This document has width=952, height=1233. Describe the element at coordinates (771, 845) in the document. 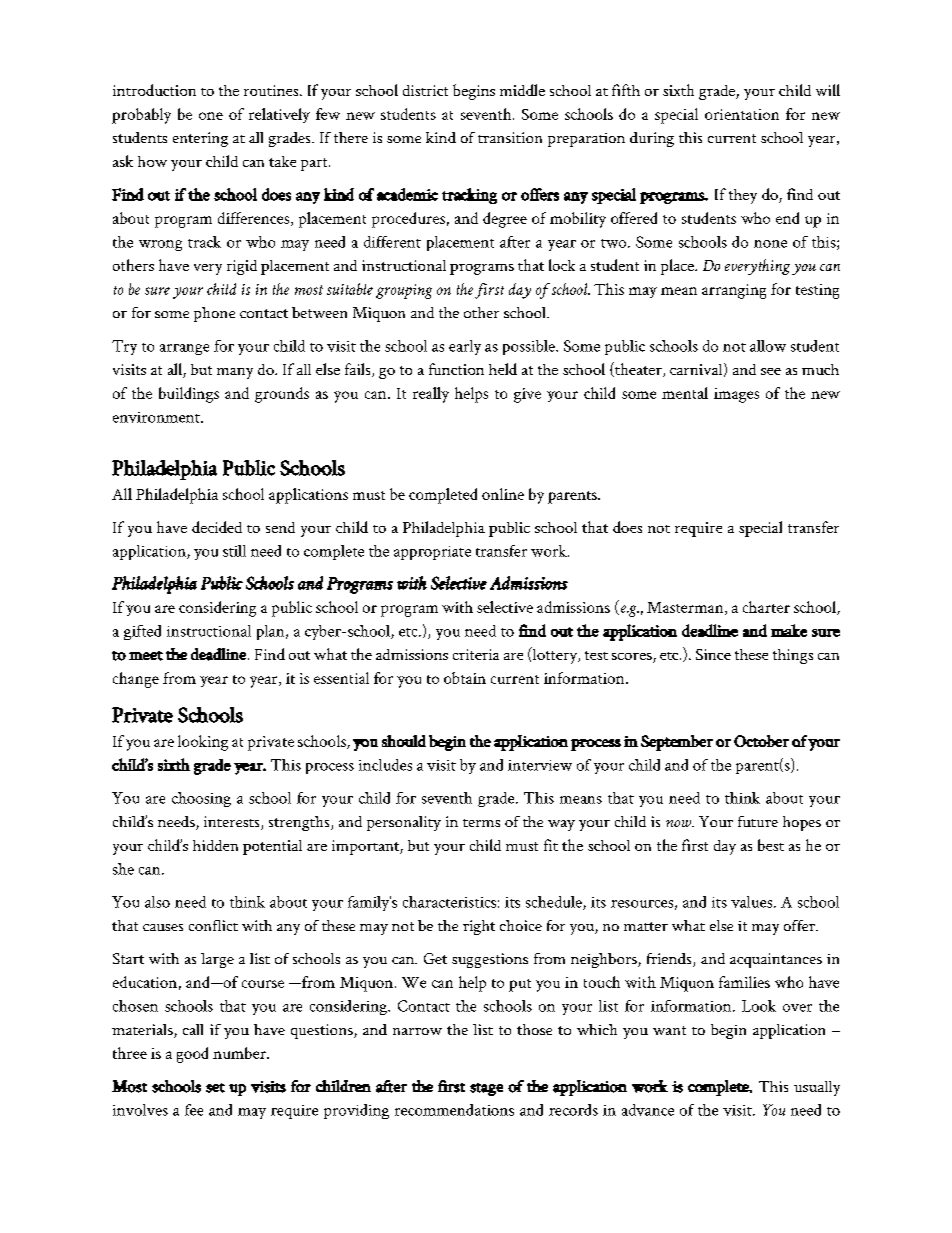

I see `best` at that location.
